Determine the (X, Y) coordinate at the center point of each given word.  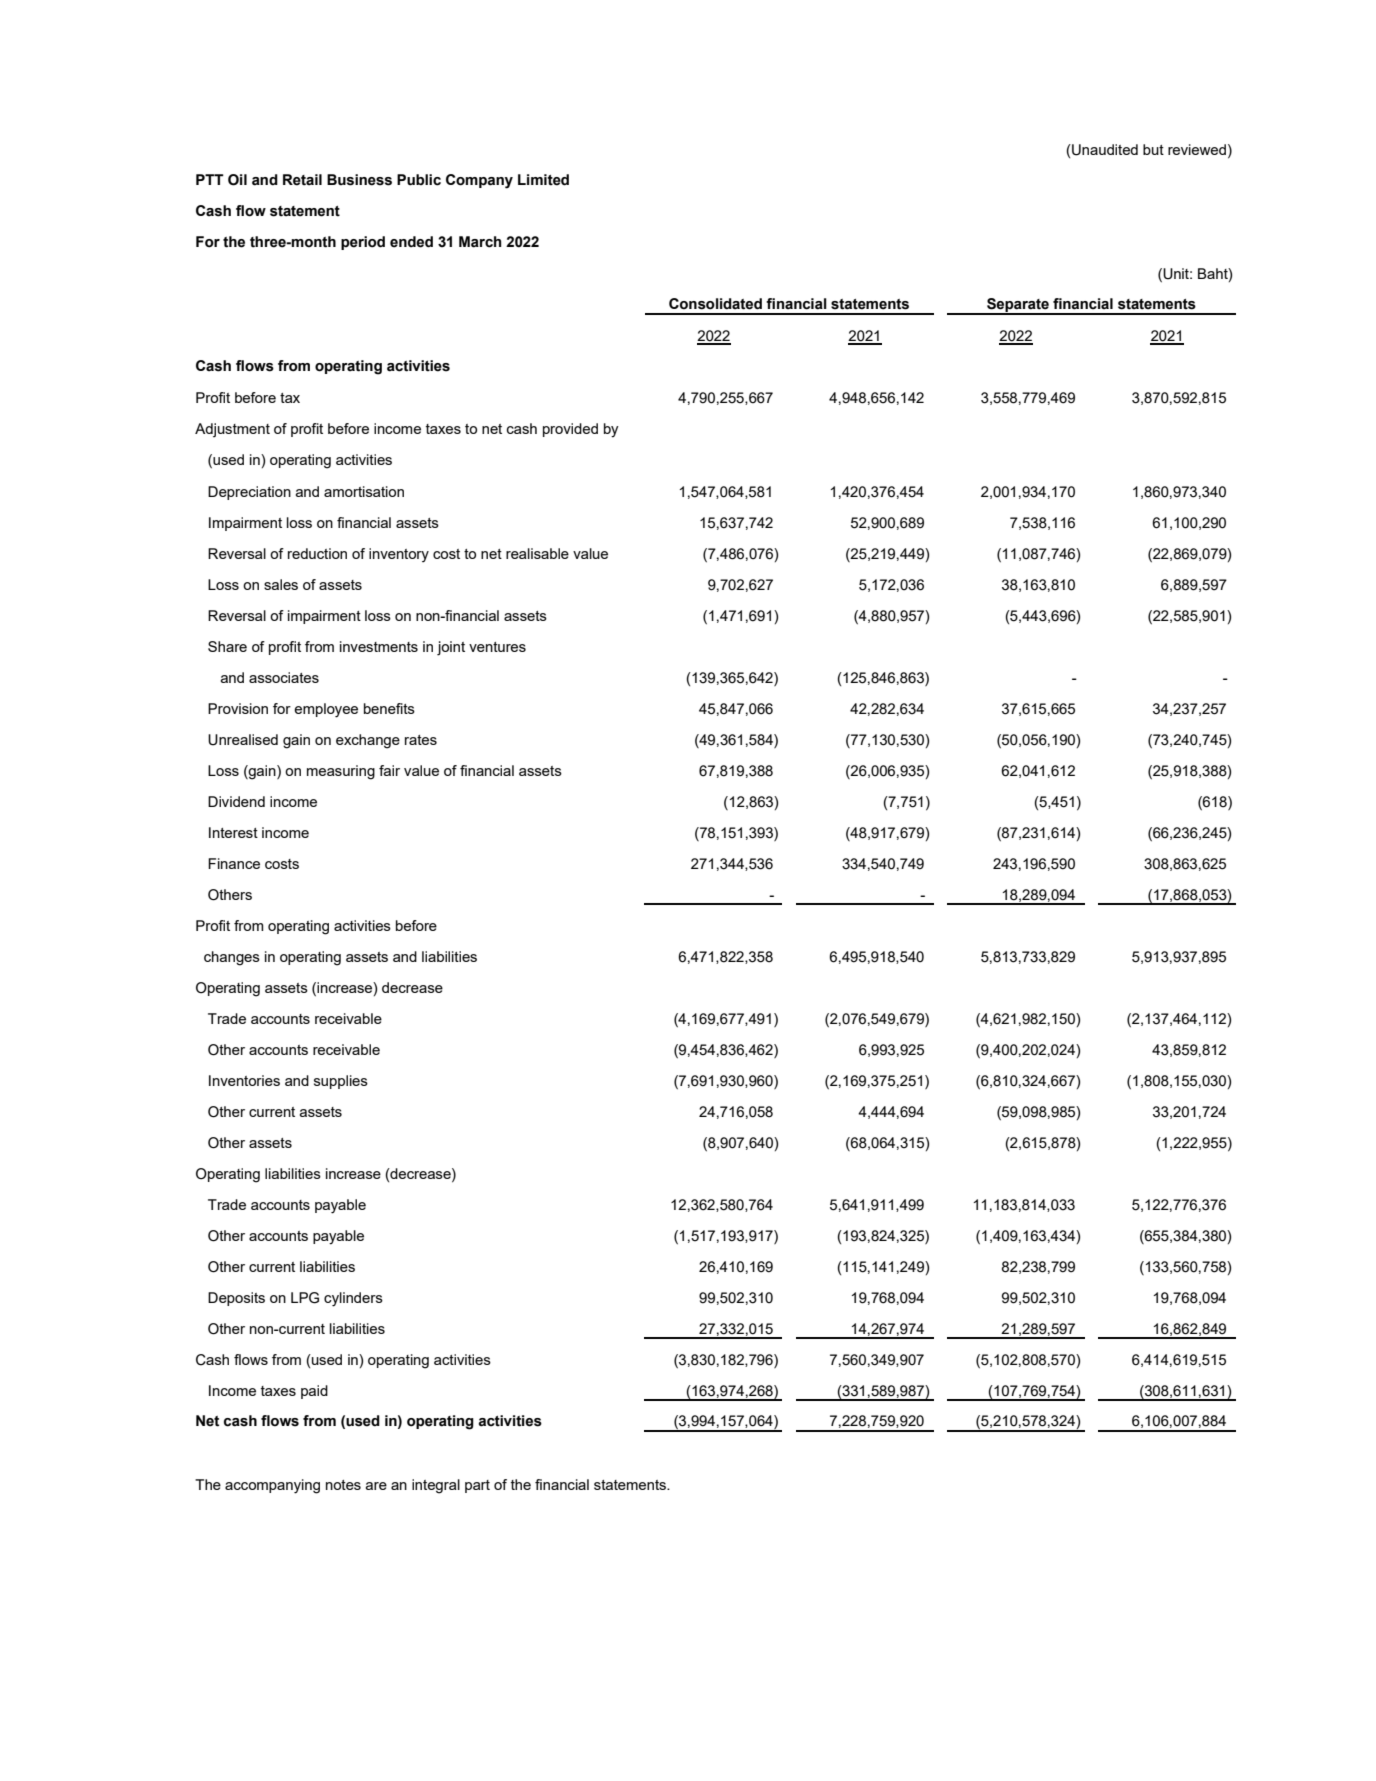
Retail (302, 180)
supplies (341, 1082)
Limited (543, 180)
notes (343, 1485)
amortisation (364, 491)
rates (421, 740)
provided (570, 430)
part (477, 1486)
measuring (341, 772)
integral (436, 1486)
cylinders (353, 1299)
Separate (1018, 306)
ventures (497, 647)
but (1153, 149)
